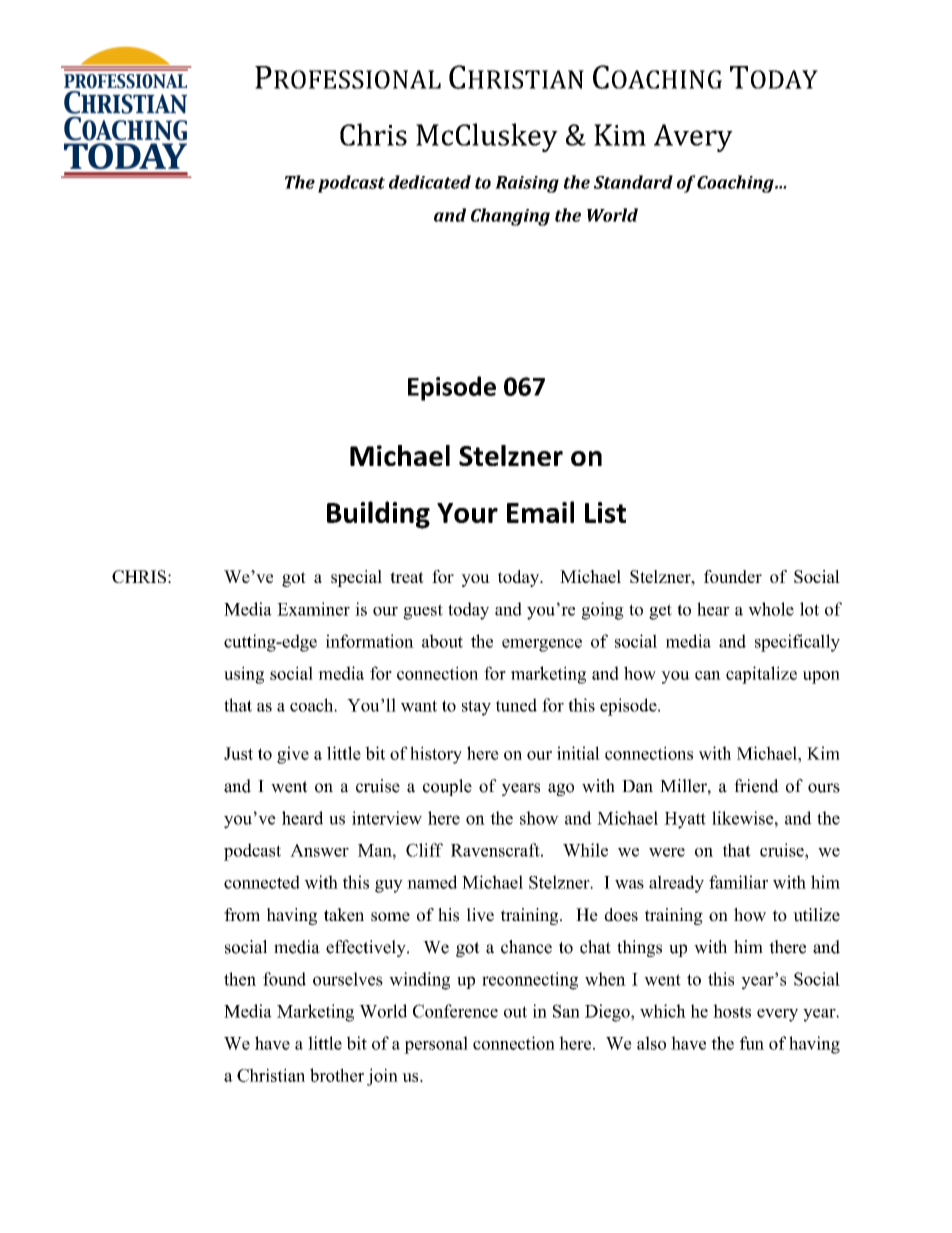 This screenshot has width=952, height=1233. I want to click on Avery, so click(693, 138).
